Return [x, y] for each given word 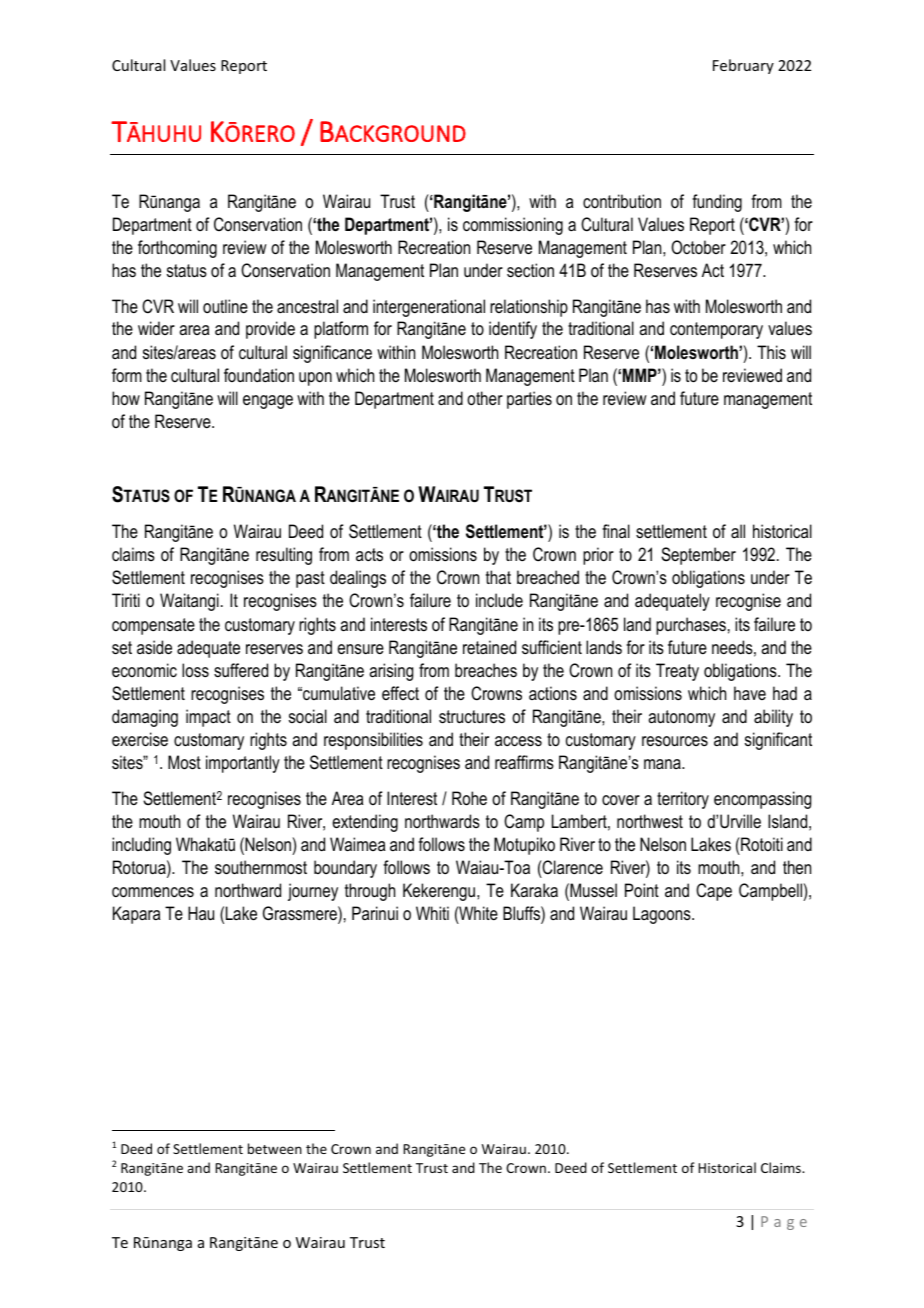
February [743, 66]
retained [489, 647]
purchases [691, 626]
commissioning [513, 226]
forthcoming [177, 249]
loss [195, 670]
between [275, 1148]
